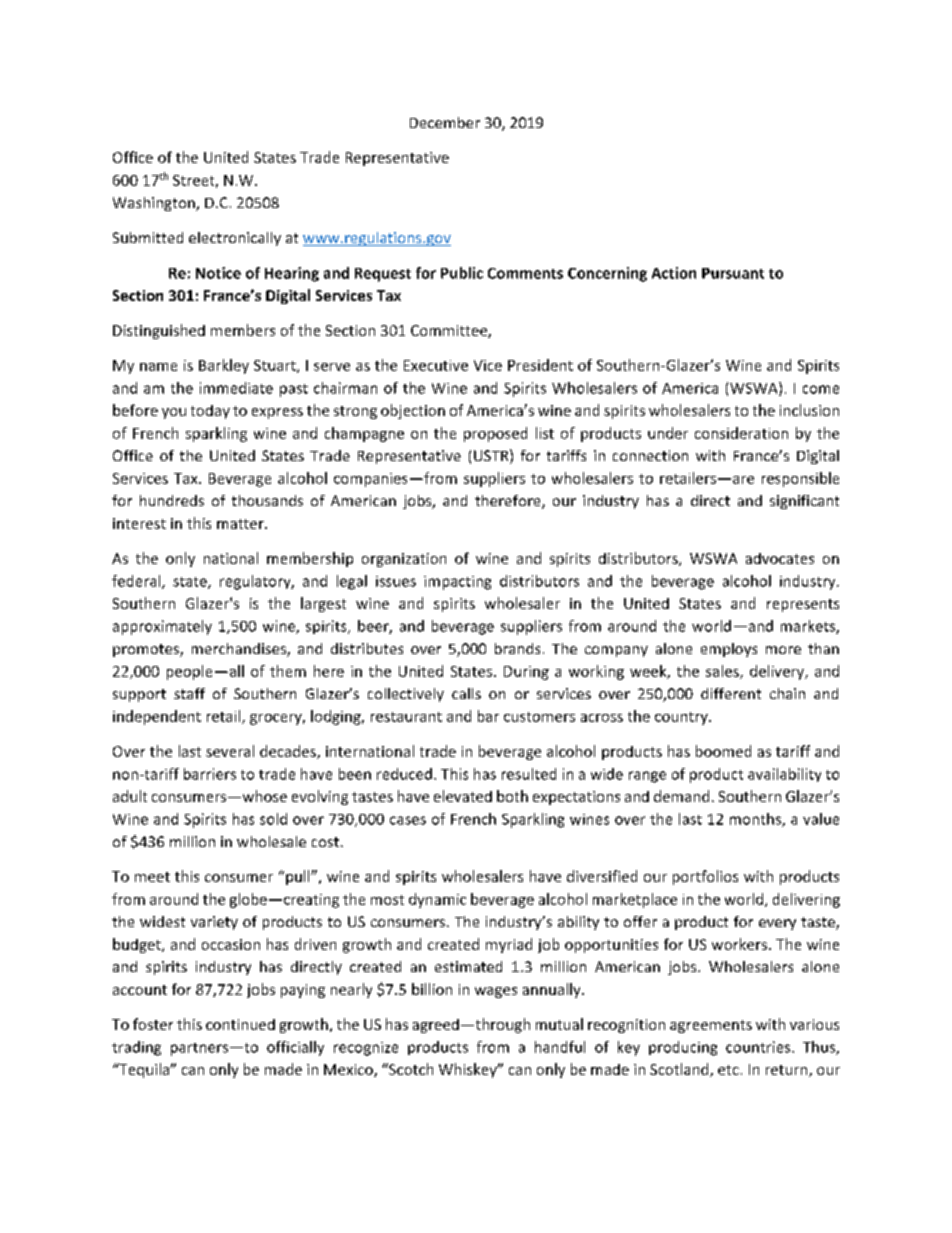  I want to click on resulted, so click(529, 774).
